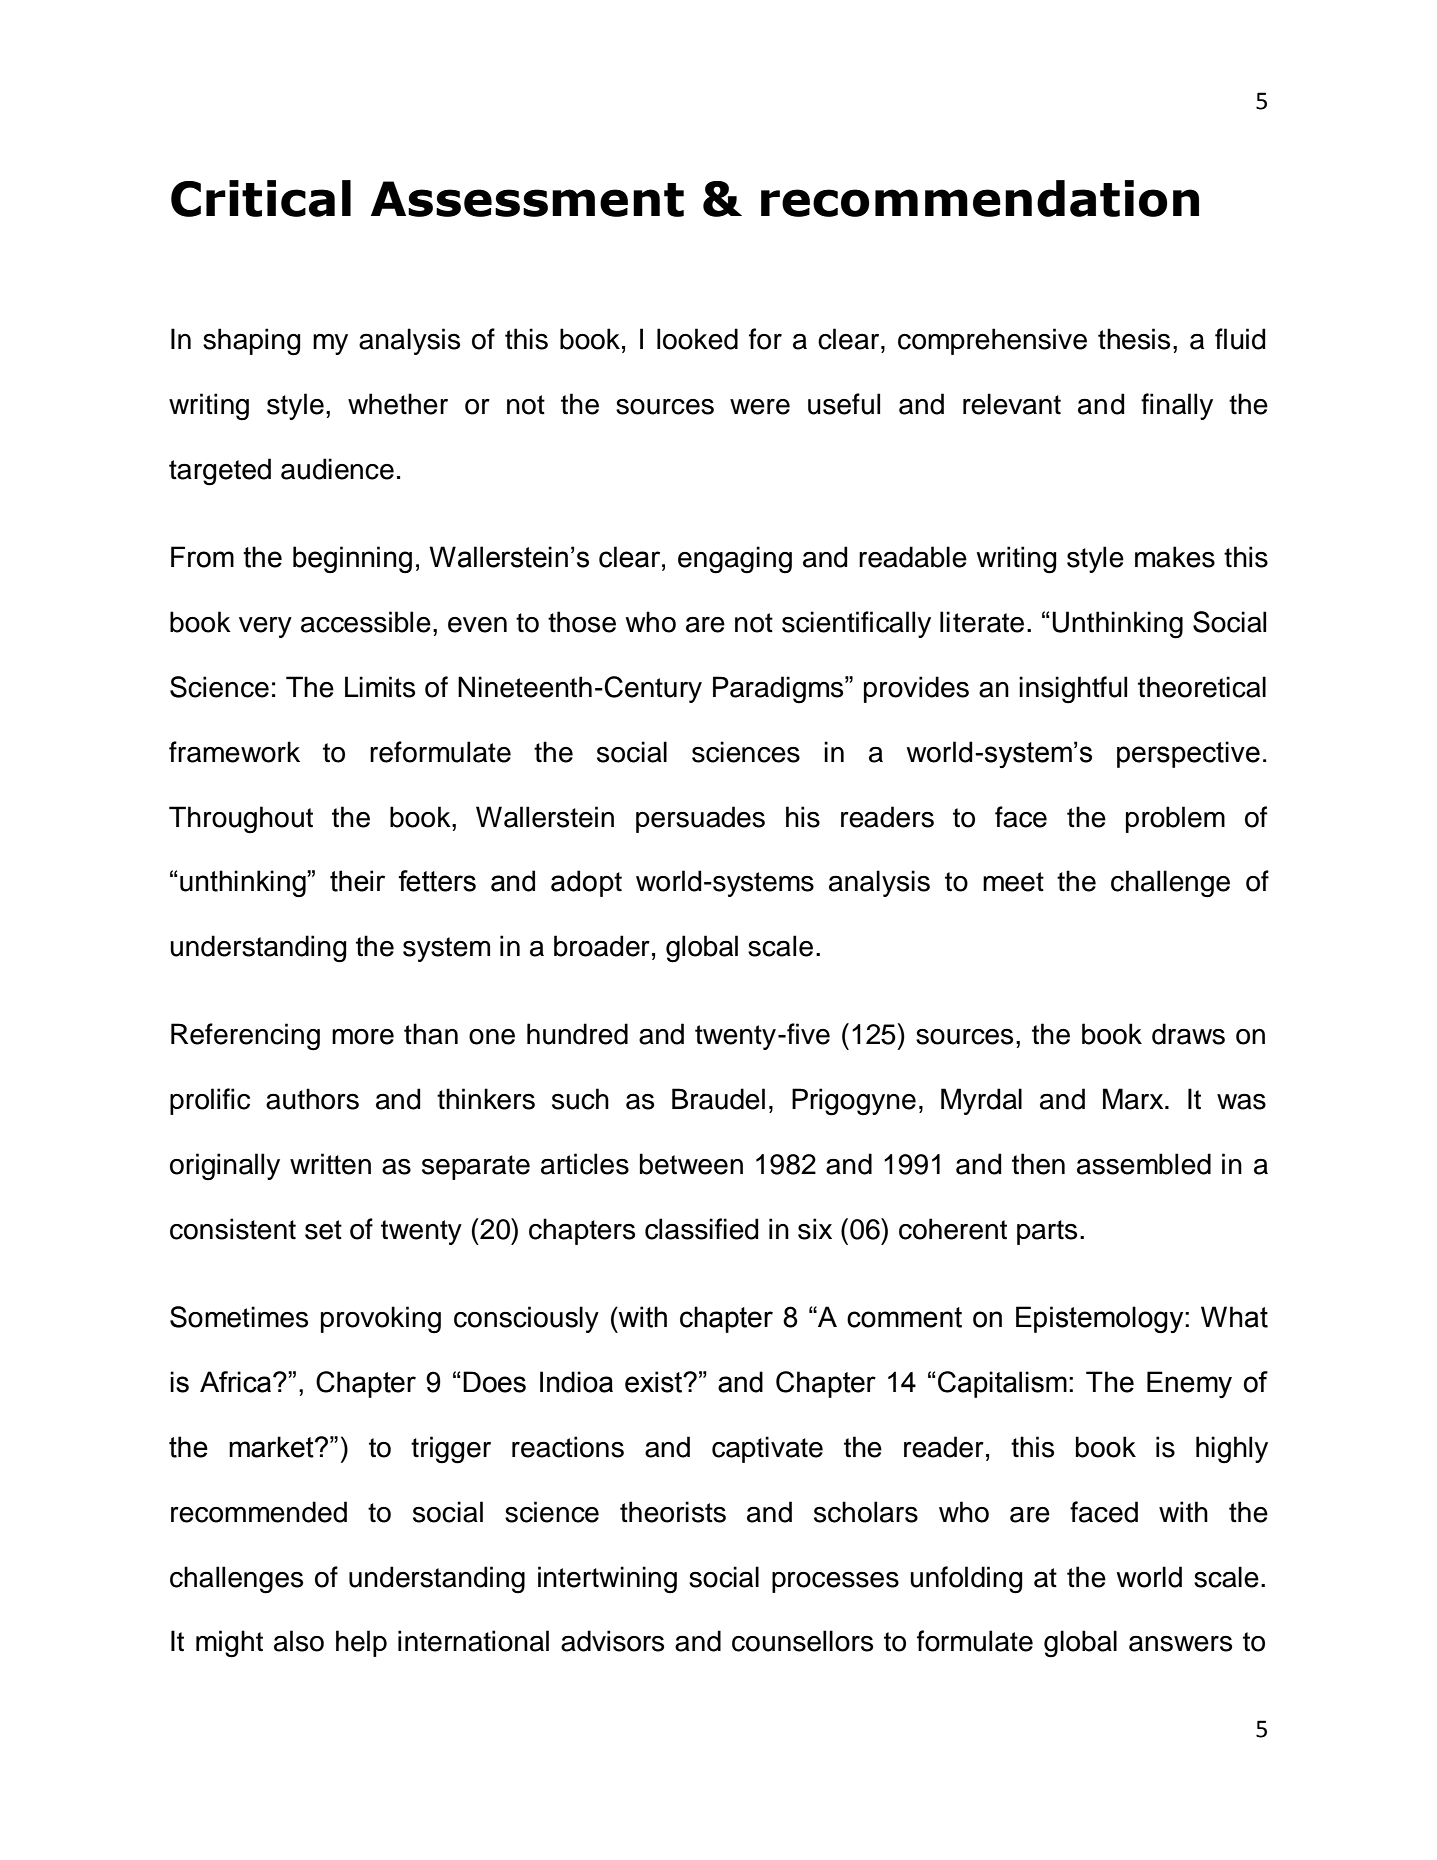 Image resolution: width=1437 pixels, height=1860 pixels. Describe the element at coordinates (1134, 339) in the screenshot. I see `thesis` at that location.
